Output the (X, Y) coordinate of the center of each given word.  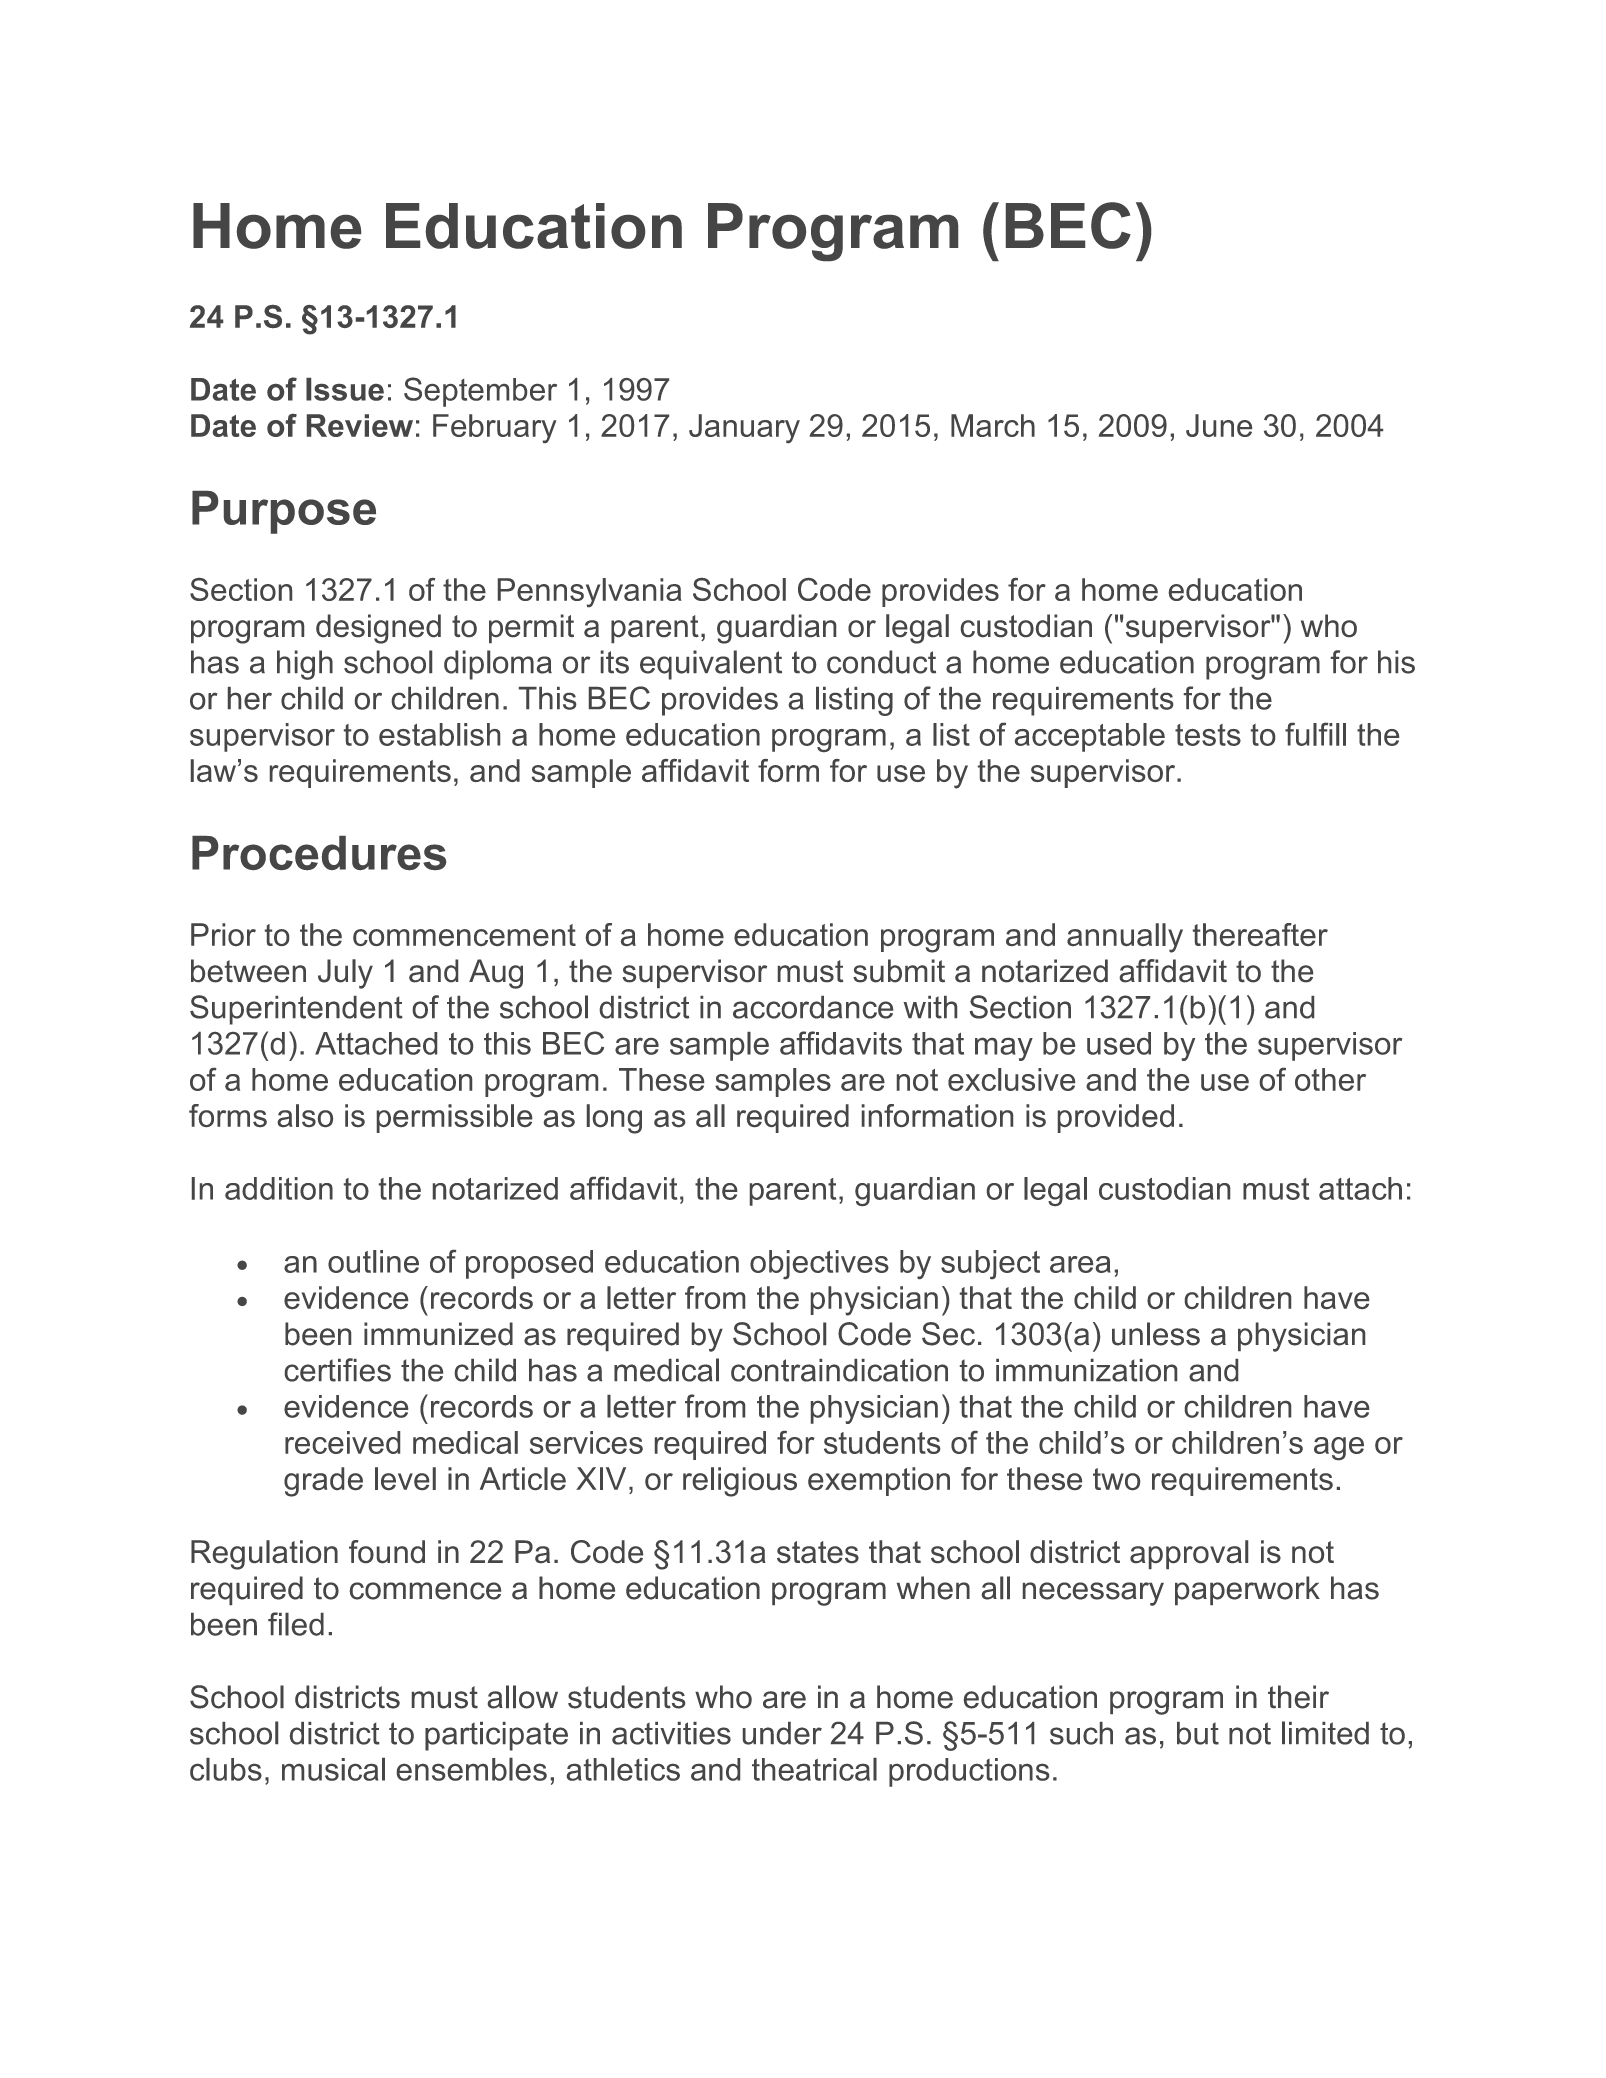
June (1219, 425)
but (1198, 1733)
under (782, 1733)
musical (333, 1769)
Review (360, 425)
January (744, 428)
